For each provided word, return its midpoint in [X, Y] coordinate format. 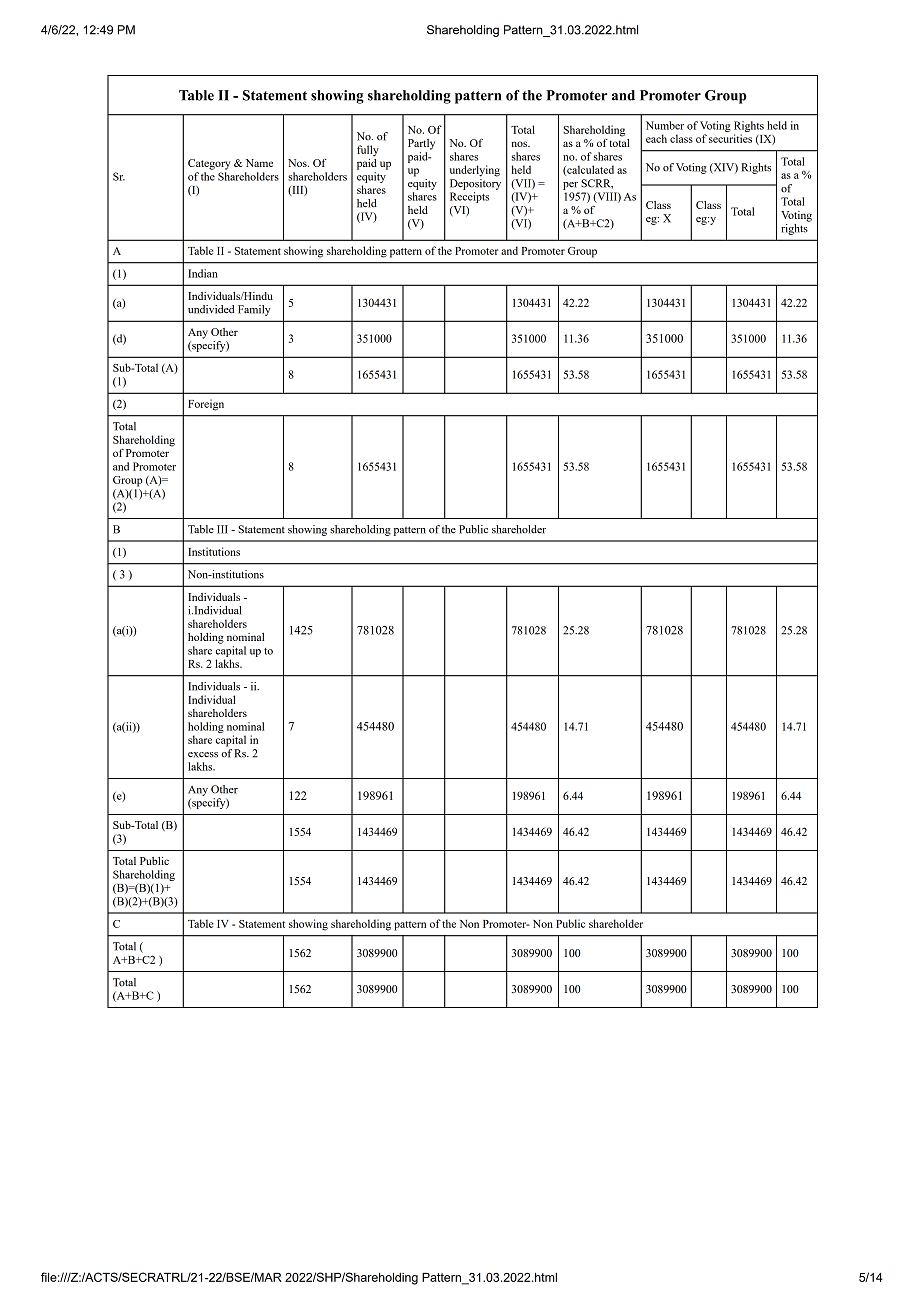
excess [203, 755]
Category [209, 164]
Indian [203, 273]
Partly [421, 144]
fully [368, 150]
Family [254, 310]
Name [259, 163]
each [656, 138]
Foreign [206, 405]
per [570, 186]
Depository [475, 183]
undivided [211, 309]
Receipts [469, 197]
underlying [475, 171]
